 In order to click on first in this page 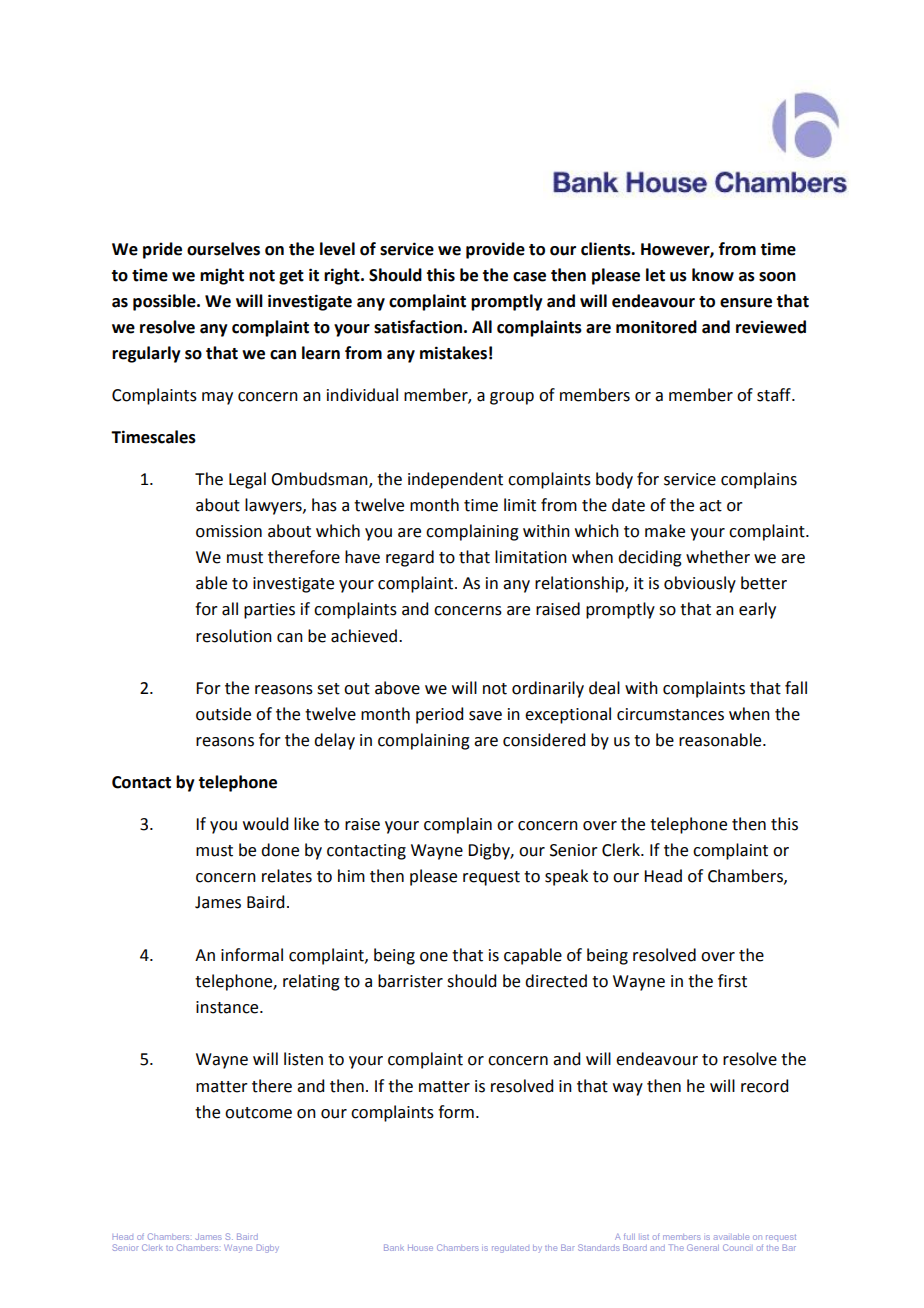, I will do `click(732, 981)`.
